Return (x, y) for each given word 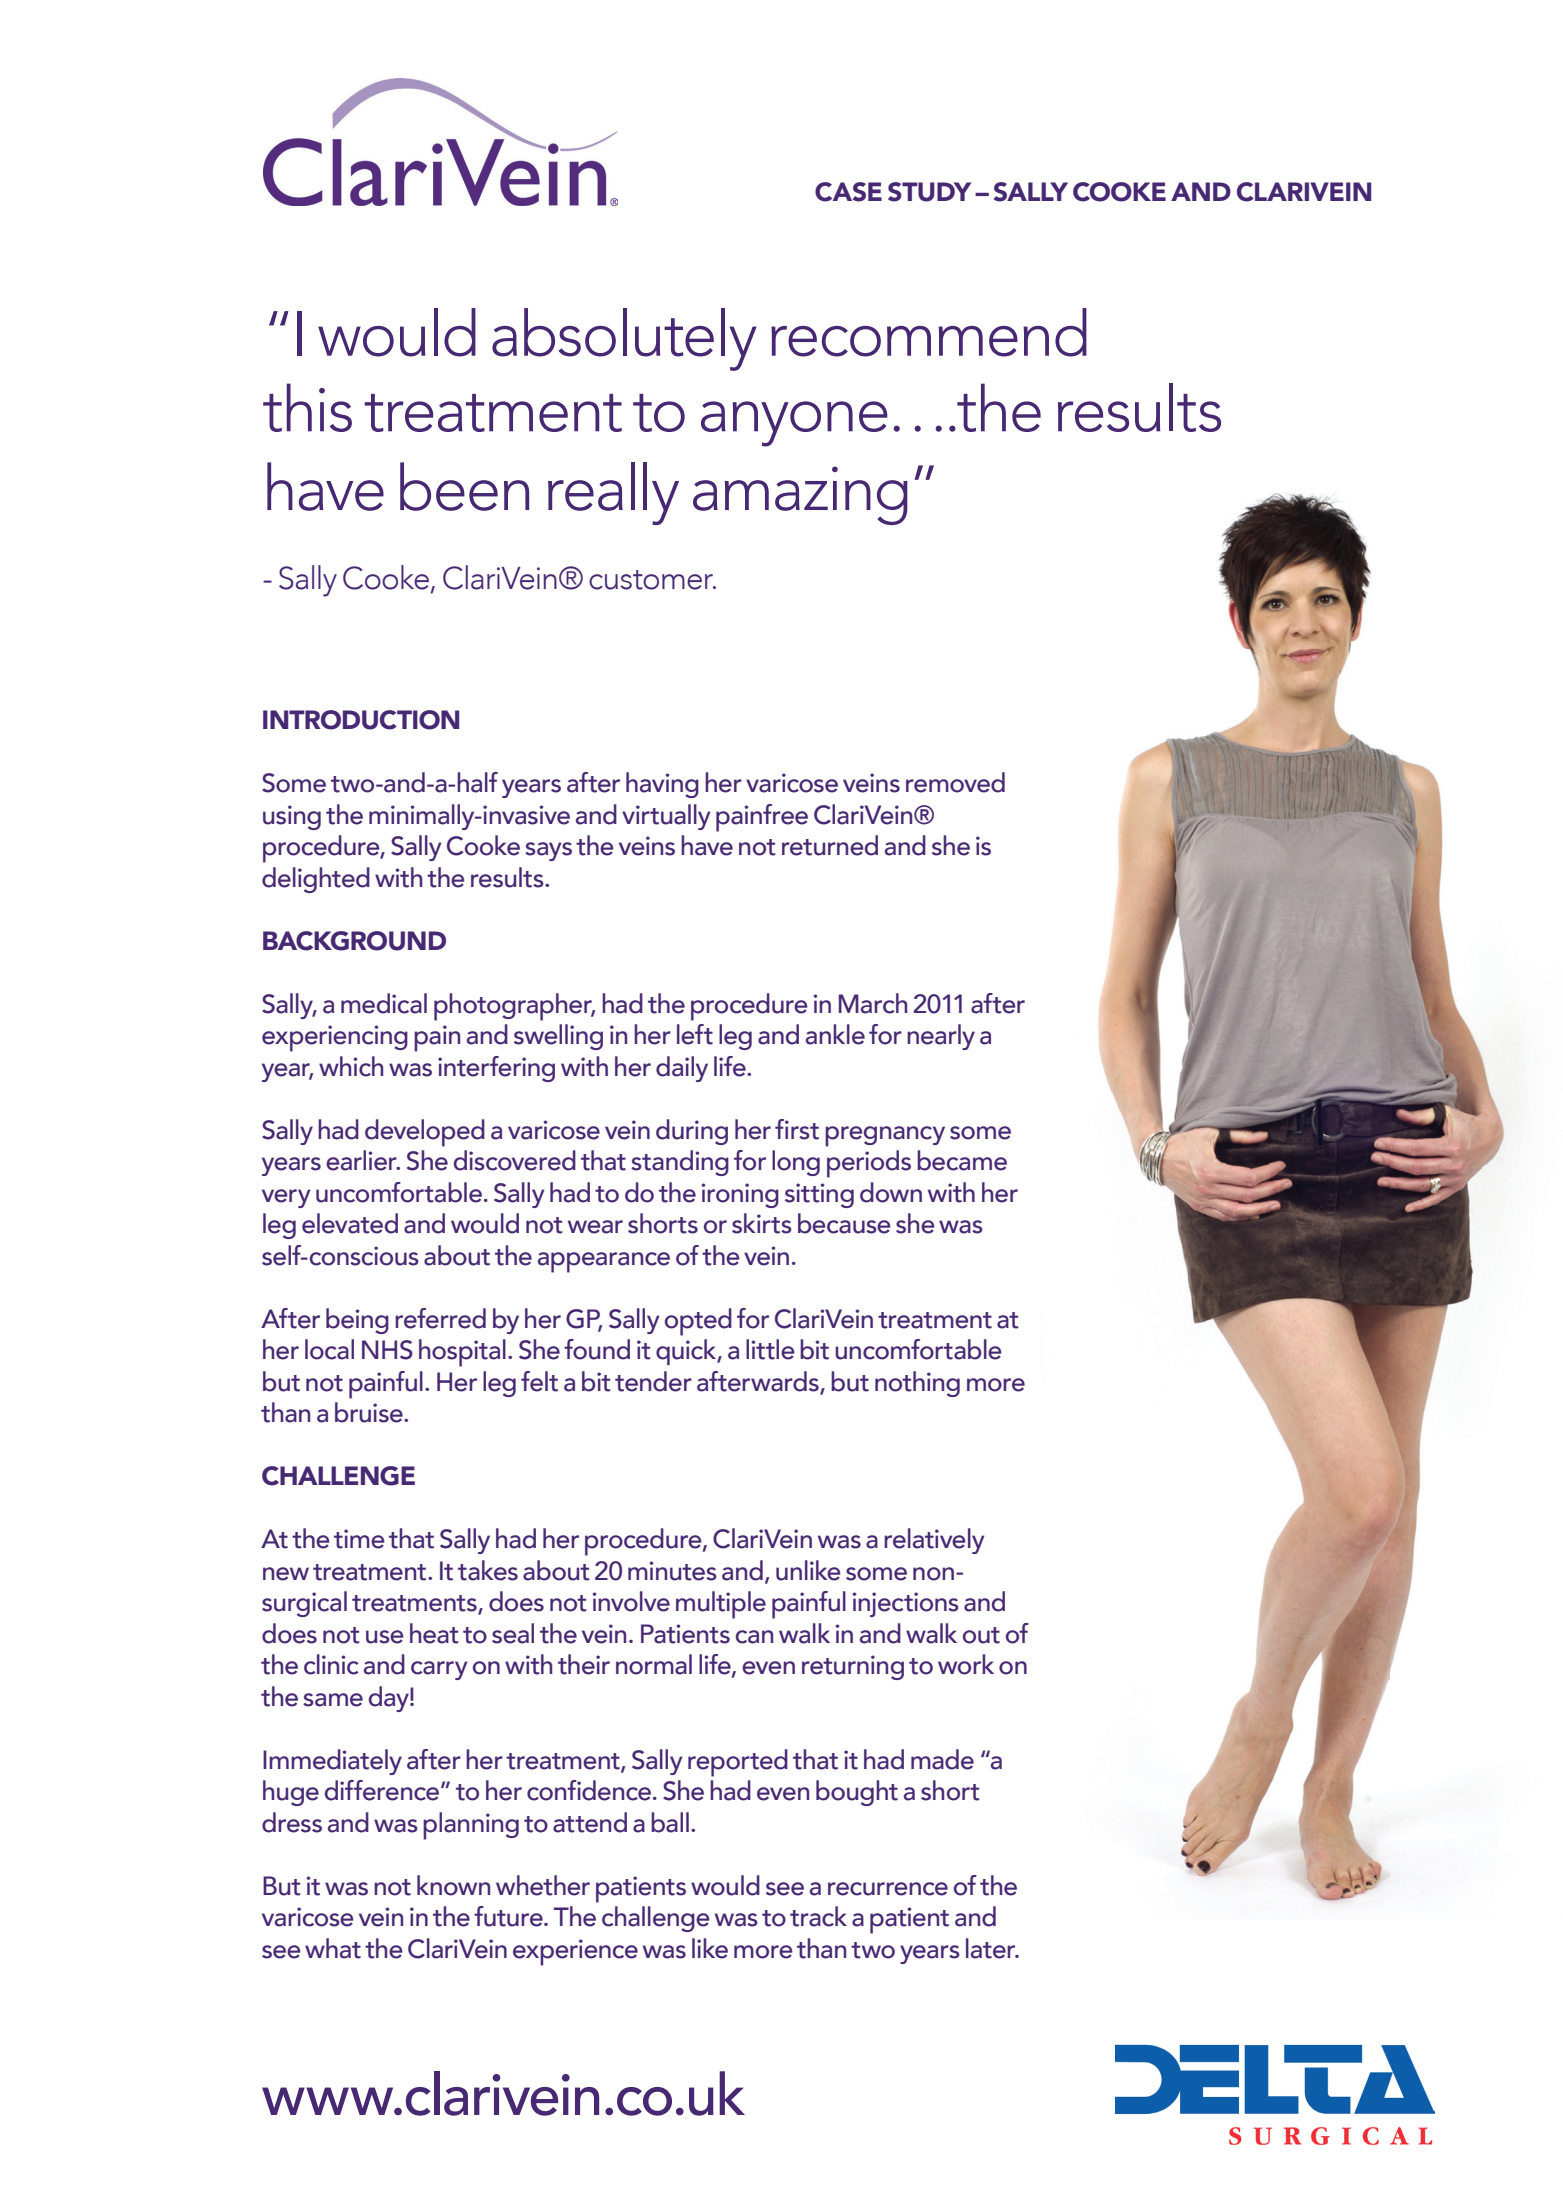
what (333, 1948)
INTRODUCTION (361, 720)
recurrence (888, 1889)
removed (955, 782)
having (662, 785)
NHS (387, 1350)
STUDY (929, 192)
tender (653, 1381)
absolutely (624, 339)
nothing (917, 1384)
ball (670, 1822)
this (307, 407)
